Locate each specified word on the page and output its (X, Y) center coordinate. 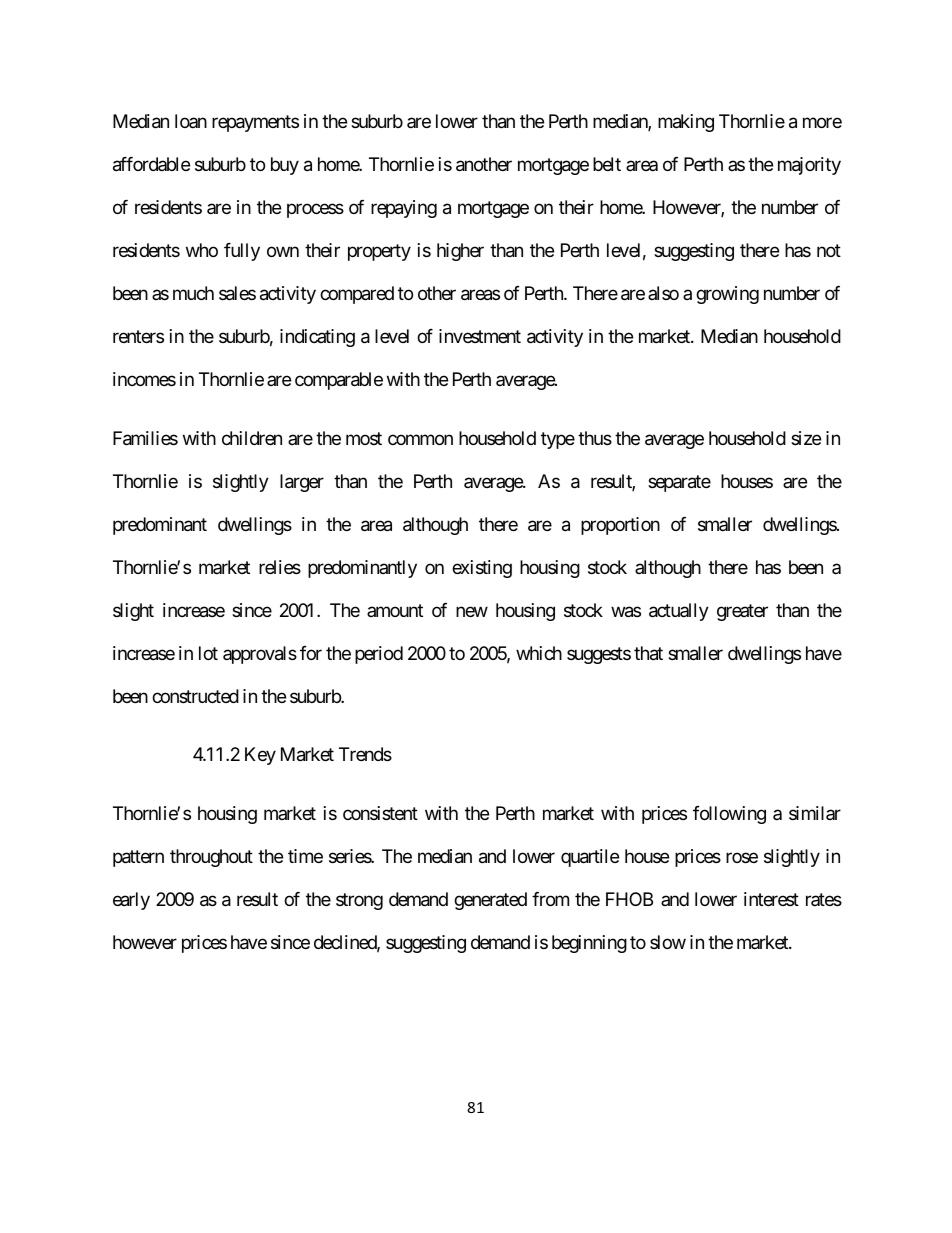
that (648, 653)
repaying (404, 209)
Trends (365, 754)
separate (679, 483)
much (193, 293)
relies (280, 567)
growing (727, 295)
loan (191, 121)
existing (482, 569)
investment (480, 336)
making (686, 123)
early (131, 901)
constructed (195, 696)
